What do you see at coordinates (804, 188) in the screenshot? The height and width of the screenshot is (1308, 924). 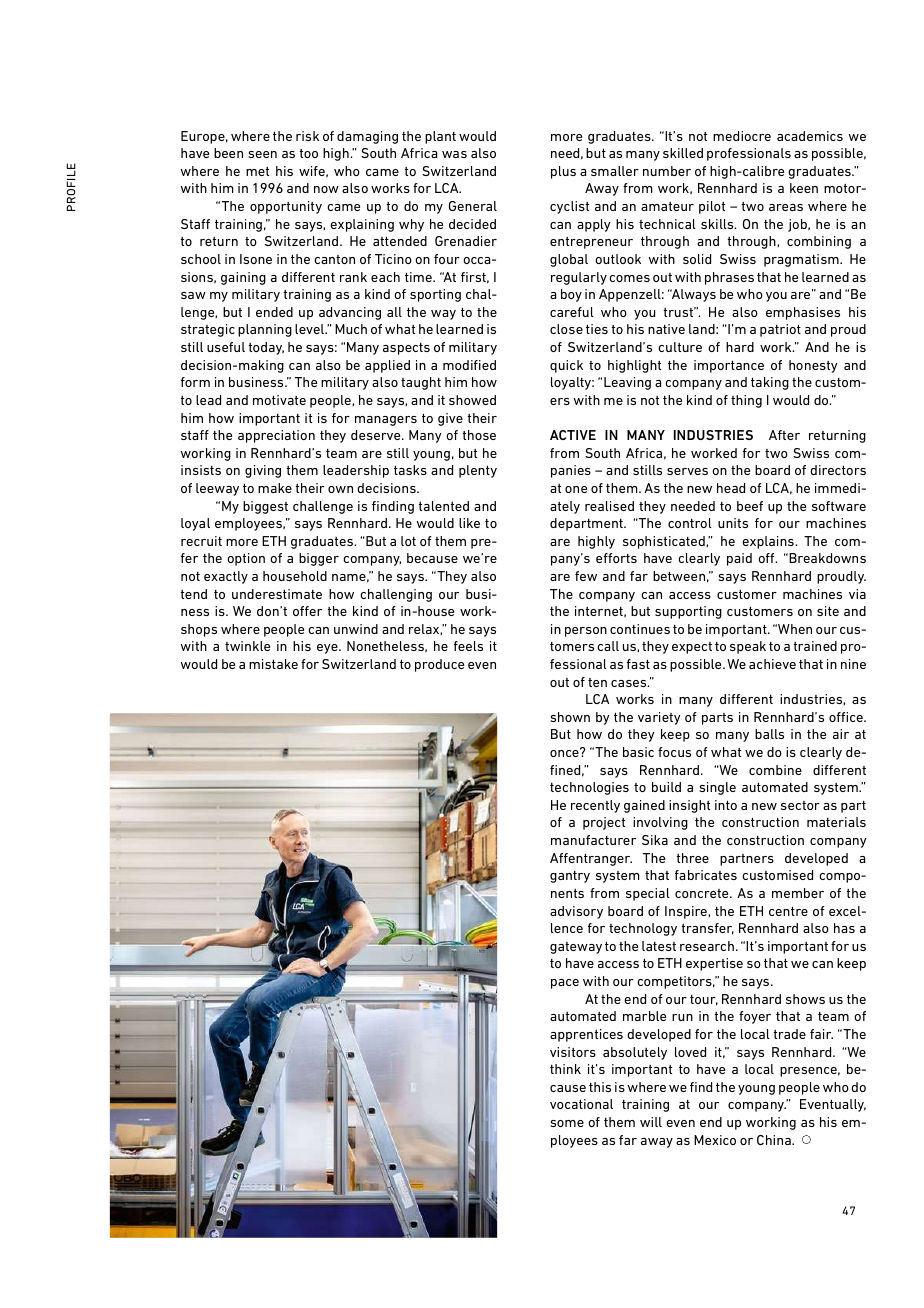 I see `keen` at bounding box center [804, 188].
